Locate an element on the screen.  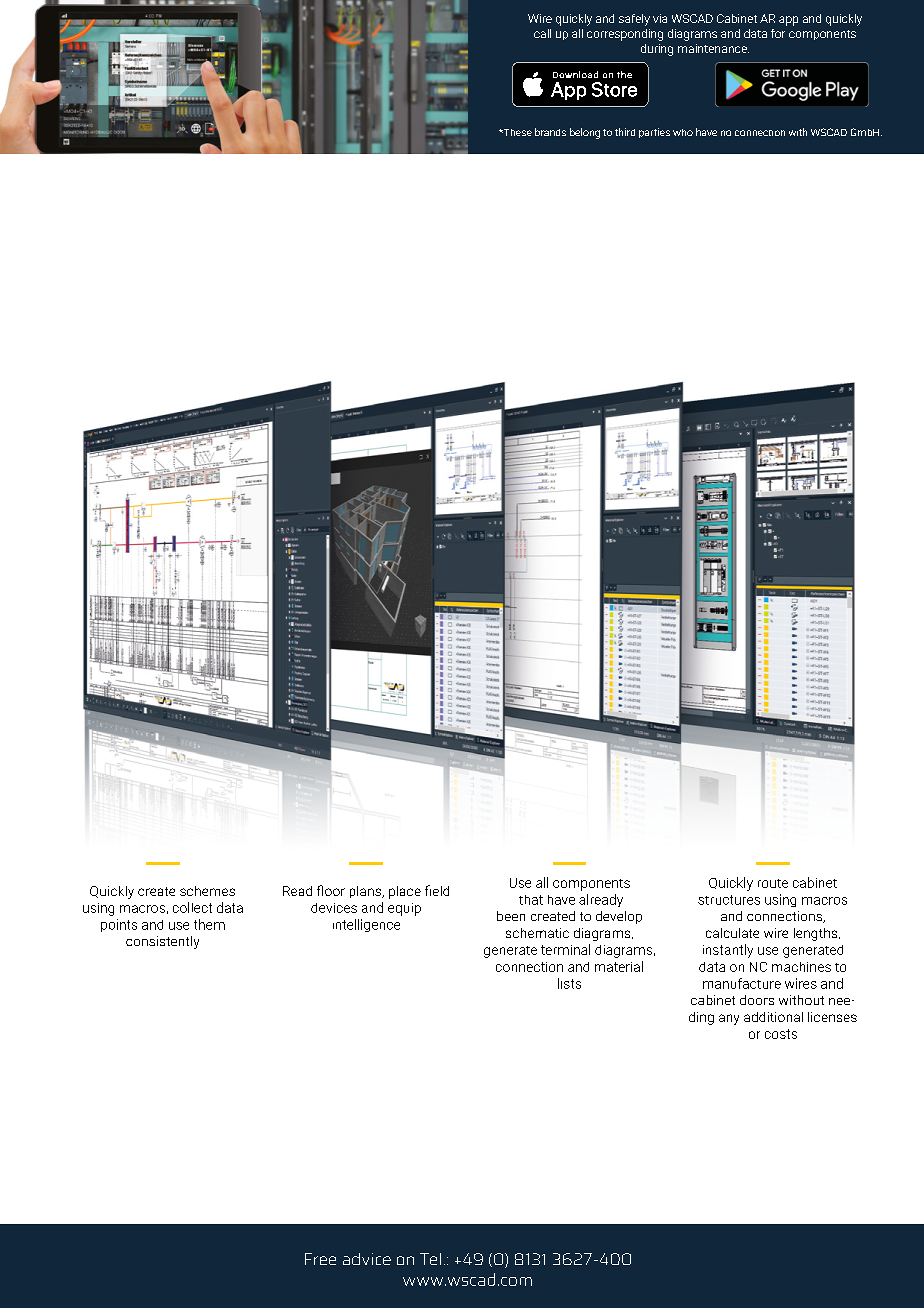
costs is located at coordinates (781, 1034).
